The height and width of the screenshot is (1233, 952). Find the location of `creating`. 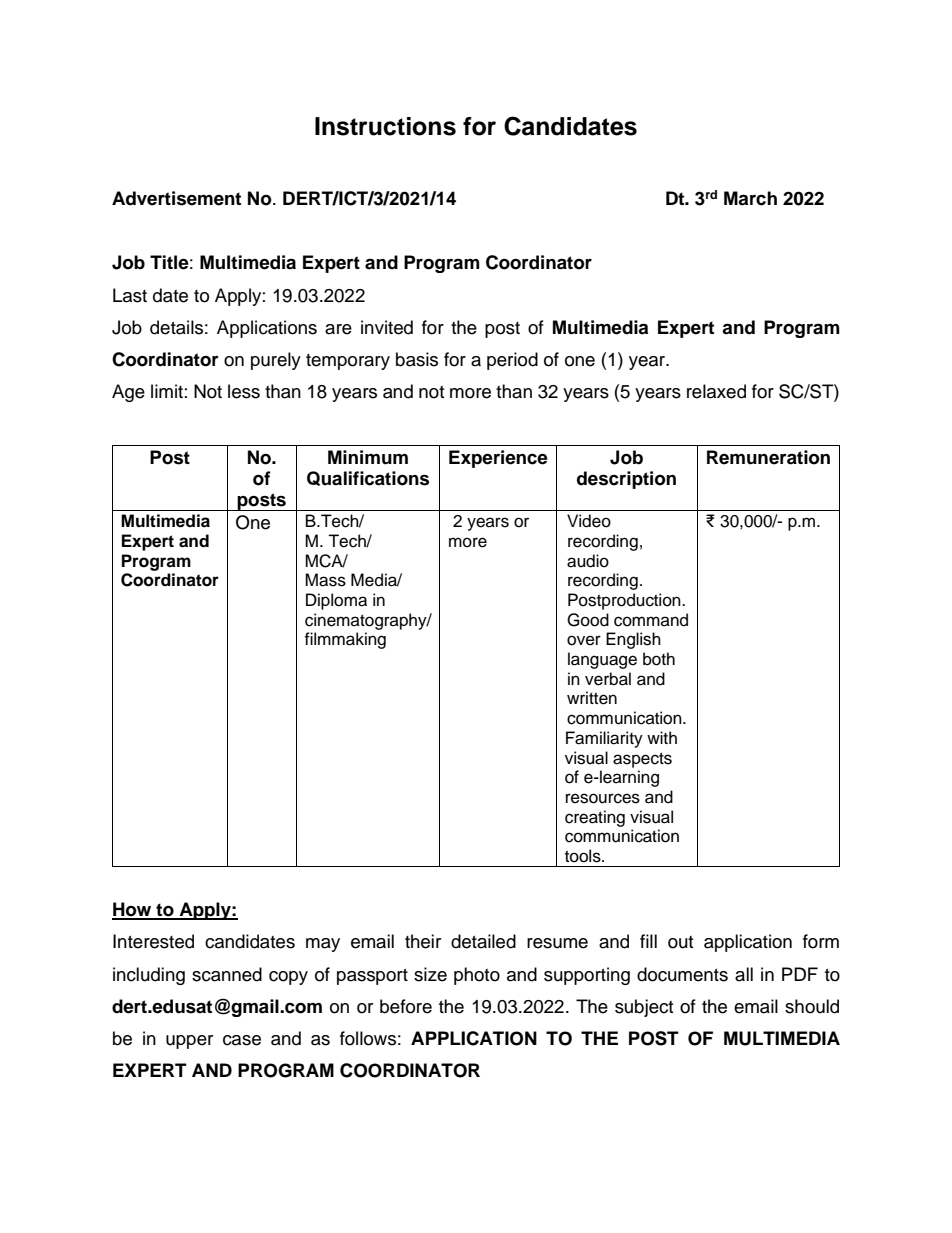

creating is located at coordinates (595, 818).
